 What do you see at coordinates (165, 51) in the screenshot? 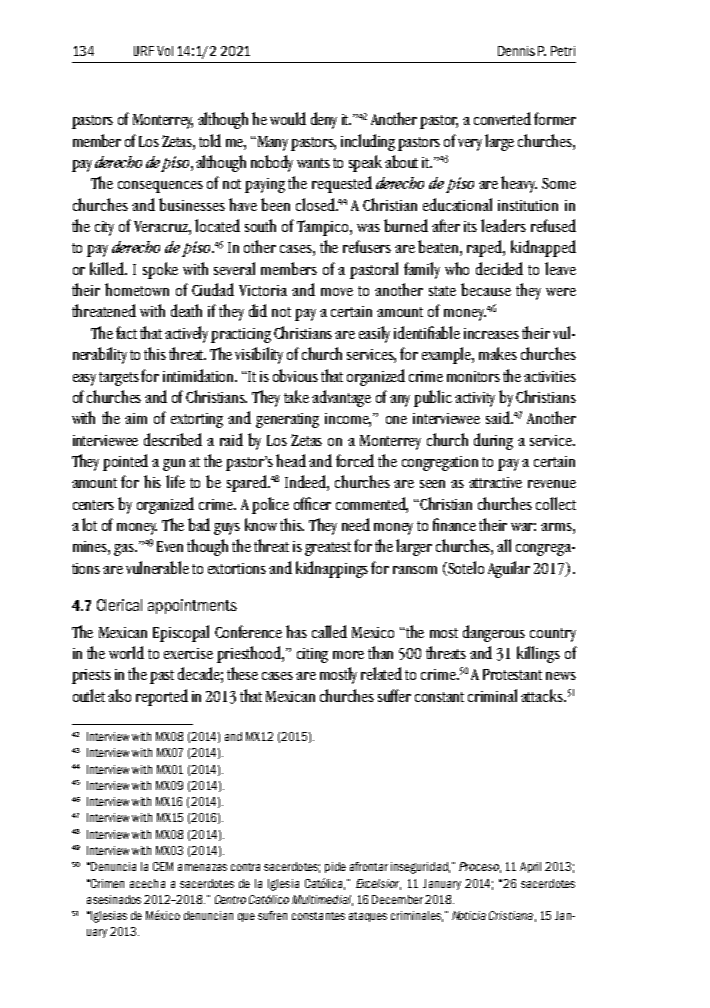
I see `Vol` at bounding box center [165, 51].
